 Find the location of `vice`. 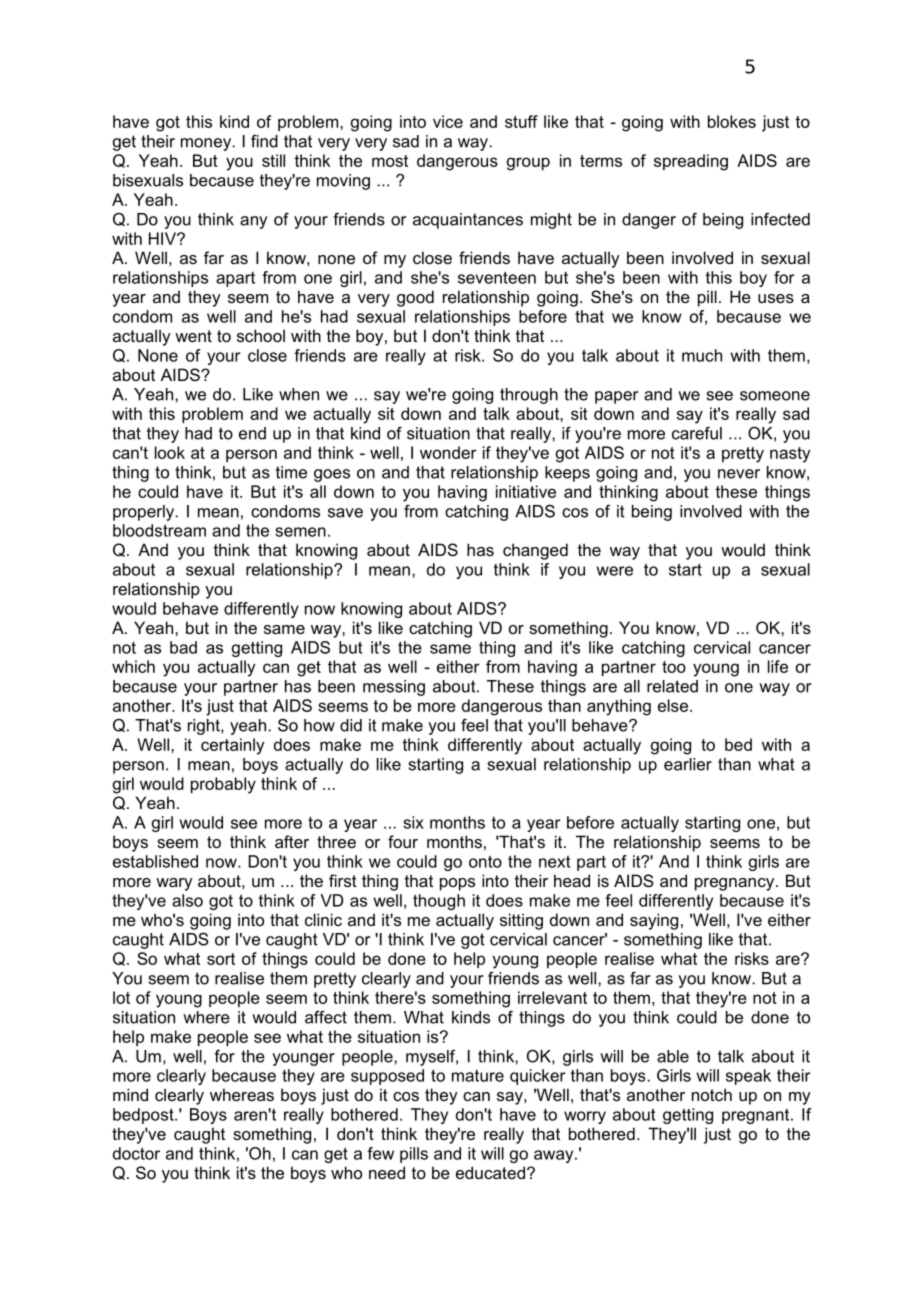

vice is located at coordinates (448, 121).
